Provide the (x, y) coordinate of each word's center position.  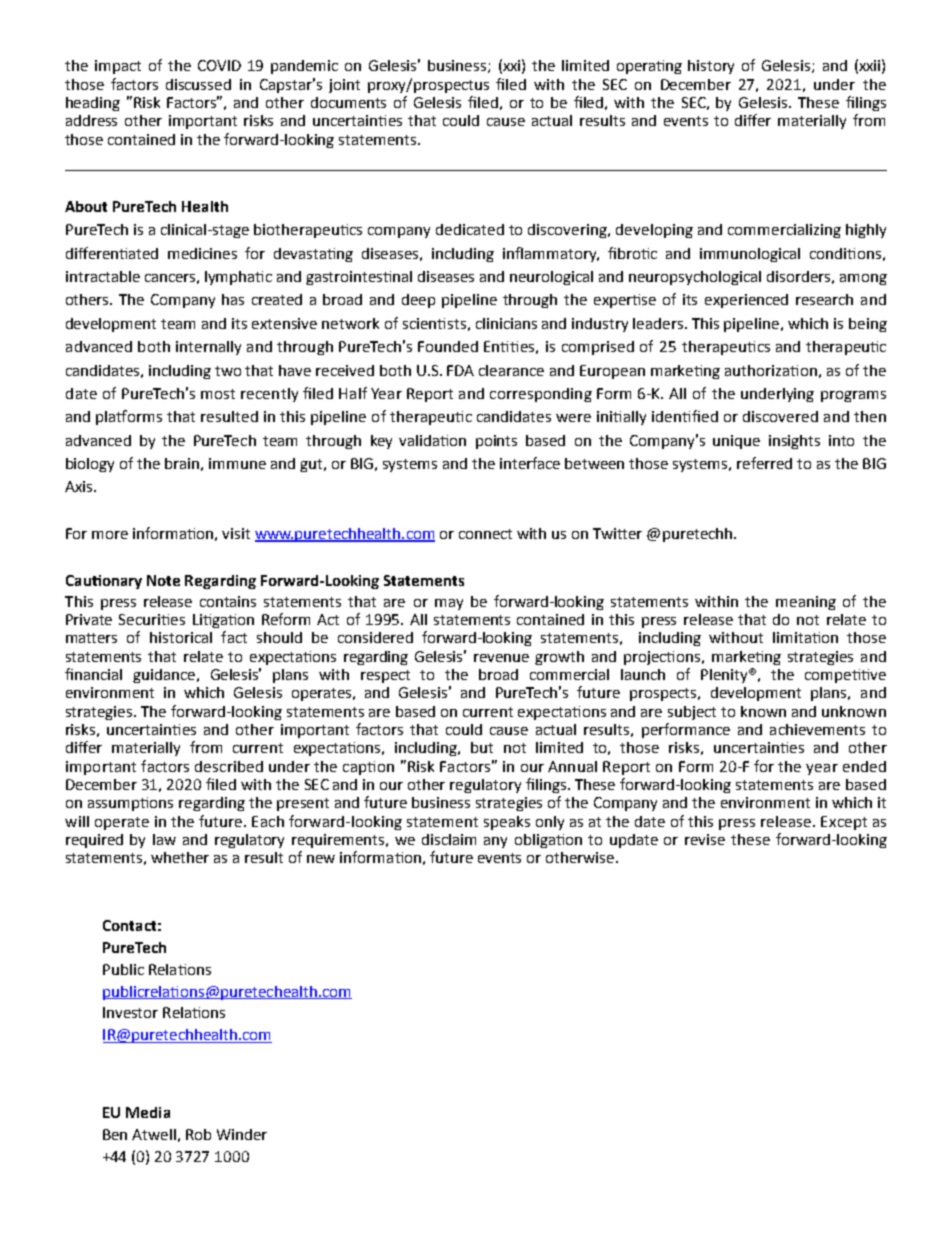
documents (348, 102)
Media (148, 1112)
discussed (198, 84)
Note (163, 580)
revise (705, 839)
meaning (806, 603)
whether (180, 857)
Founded (448, 346)
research (824, 299)
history (711, 67)
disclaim (449, 839)
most (218, 394)
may (449, 604)
